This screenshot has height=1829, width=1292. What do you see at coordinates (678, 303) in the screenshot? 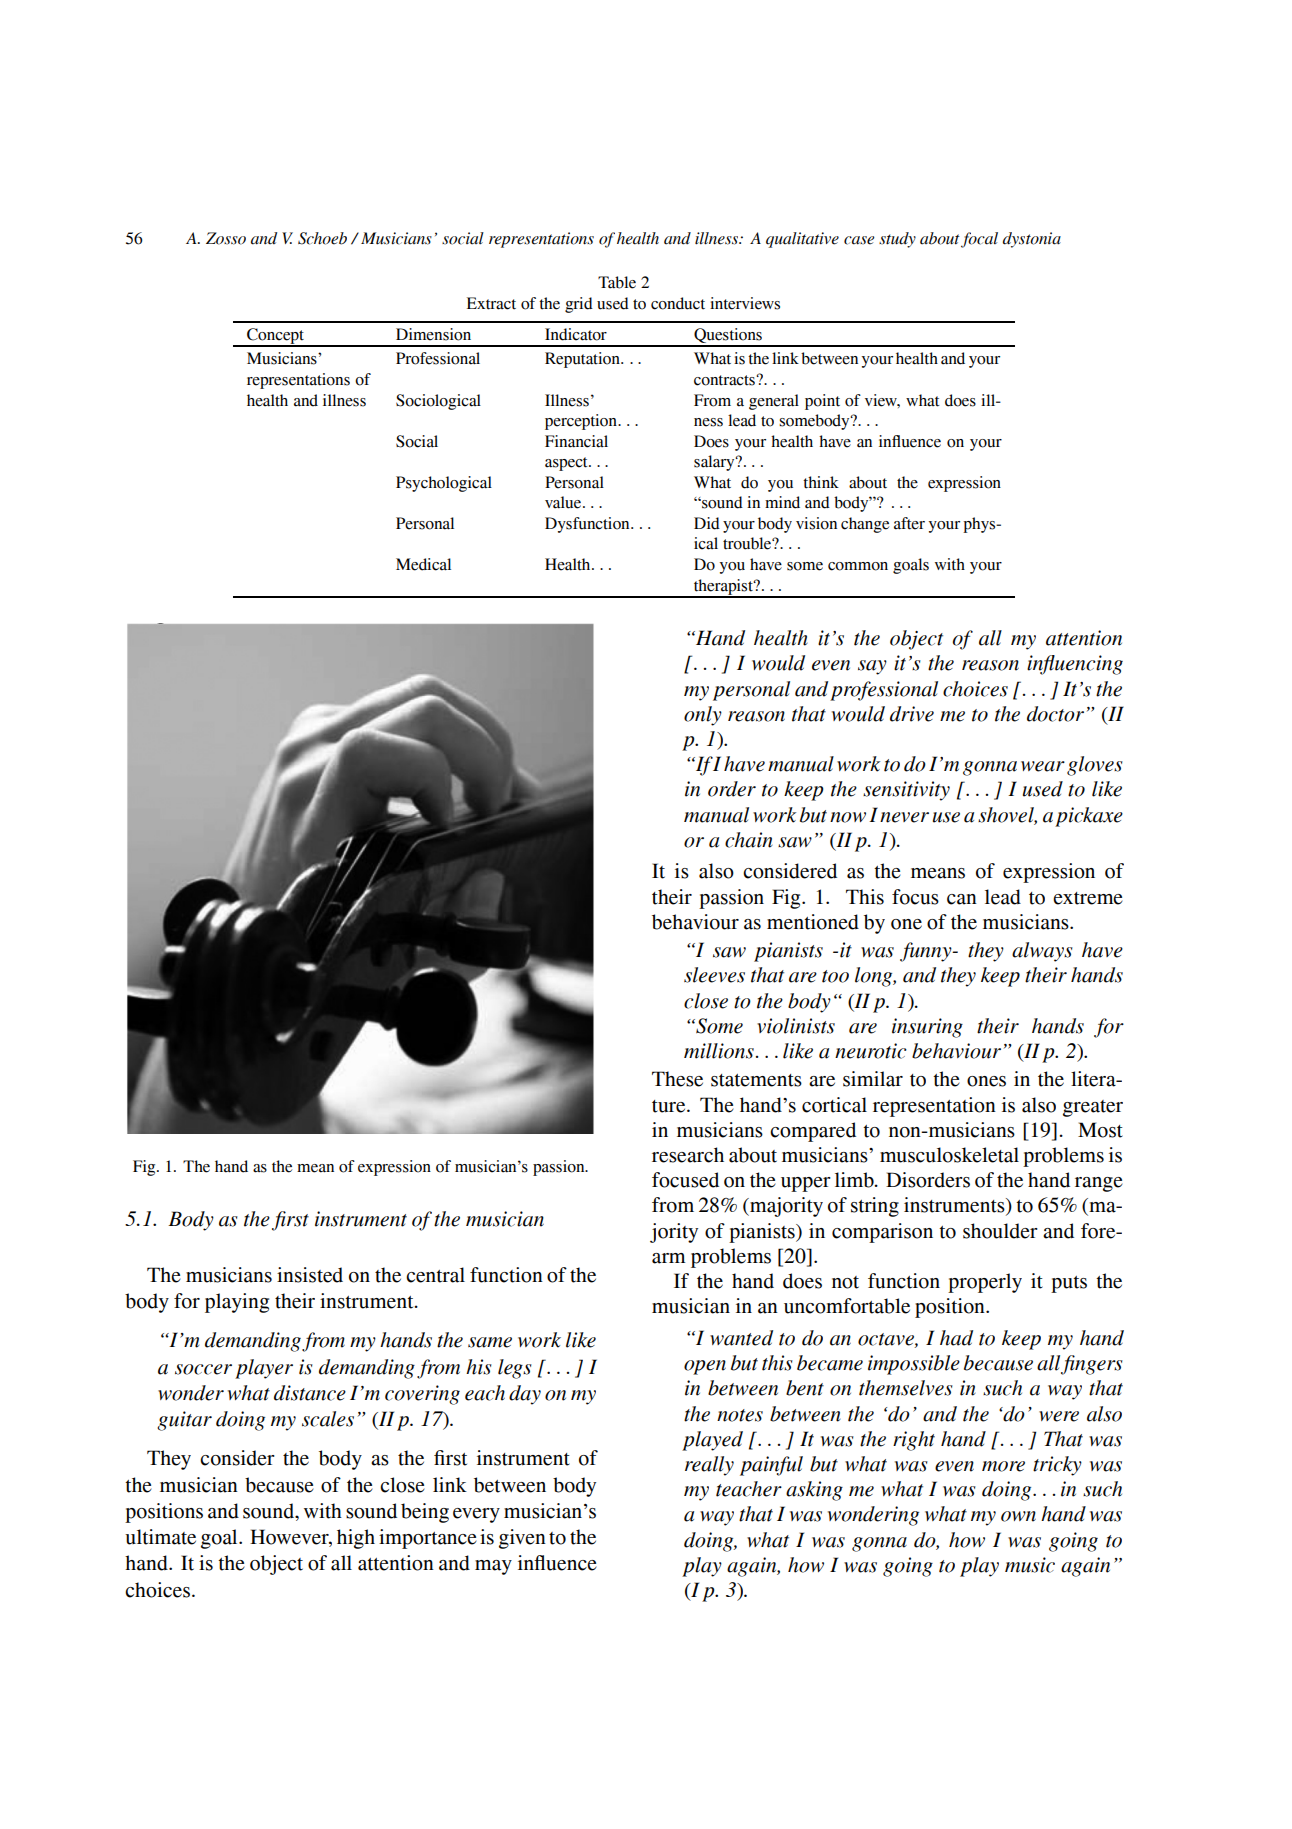
I see `conduct` at bounding box center [678, 303].
